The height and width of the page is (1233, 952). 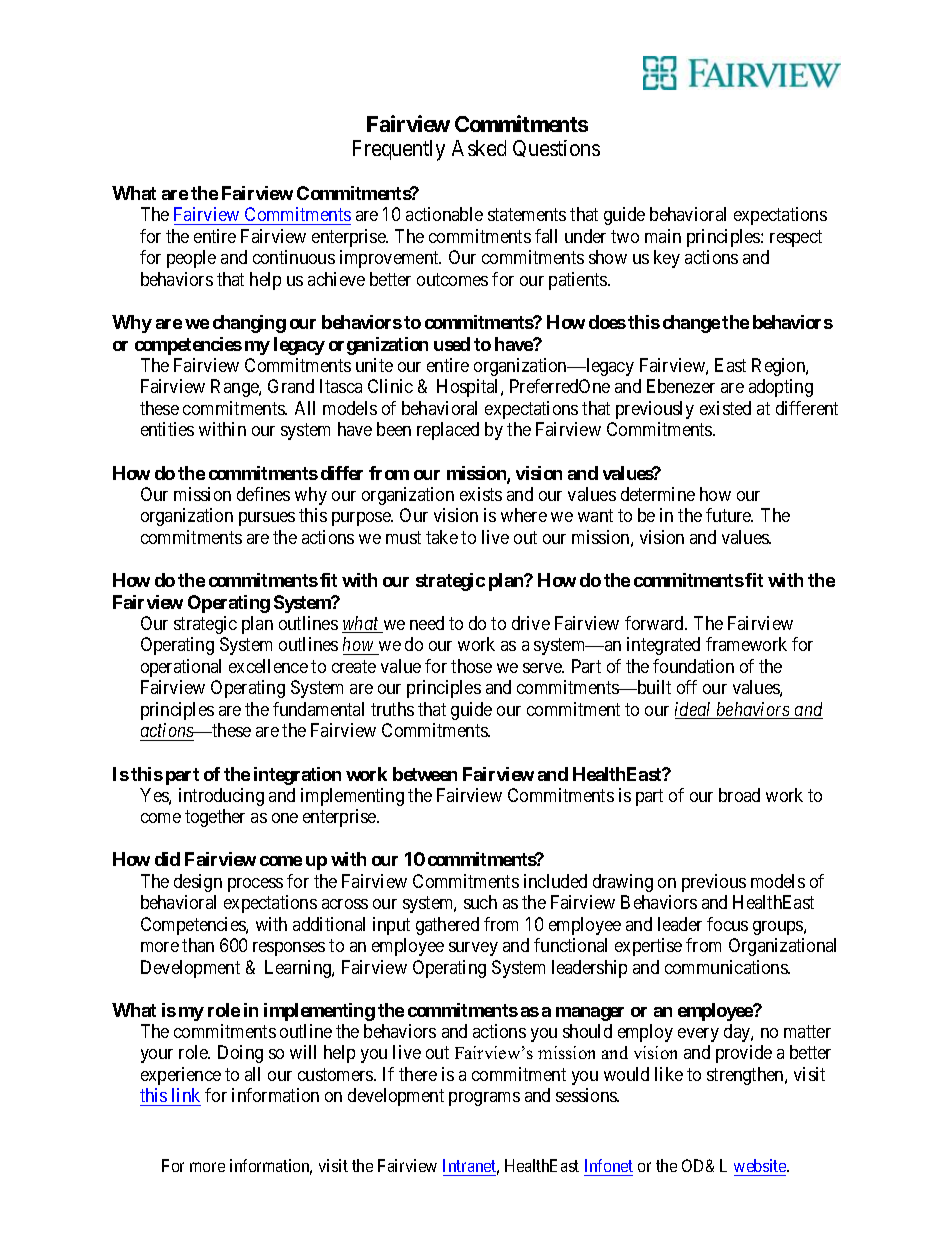 What do you see at coordinates (725, 408) in the page?
I see `existed` at bounding box center [725, 408].
